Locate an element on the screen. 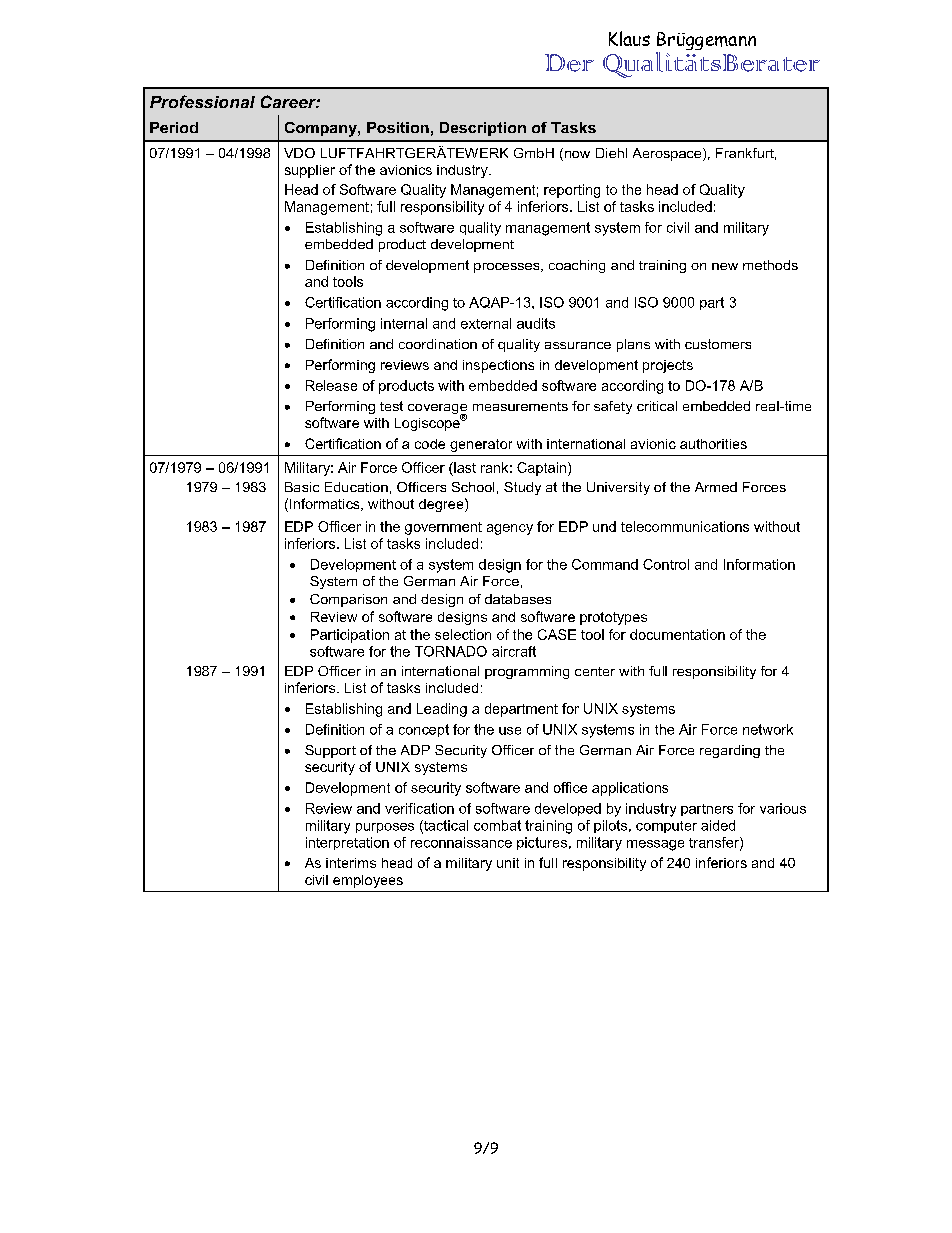 The image size is (952, 1233). interpretation is located at coordinates (347, 843).
